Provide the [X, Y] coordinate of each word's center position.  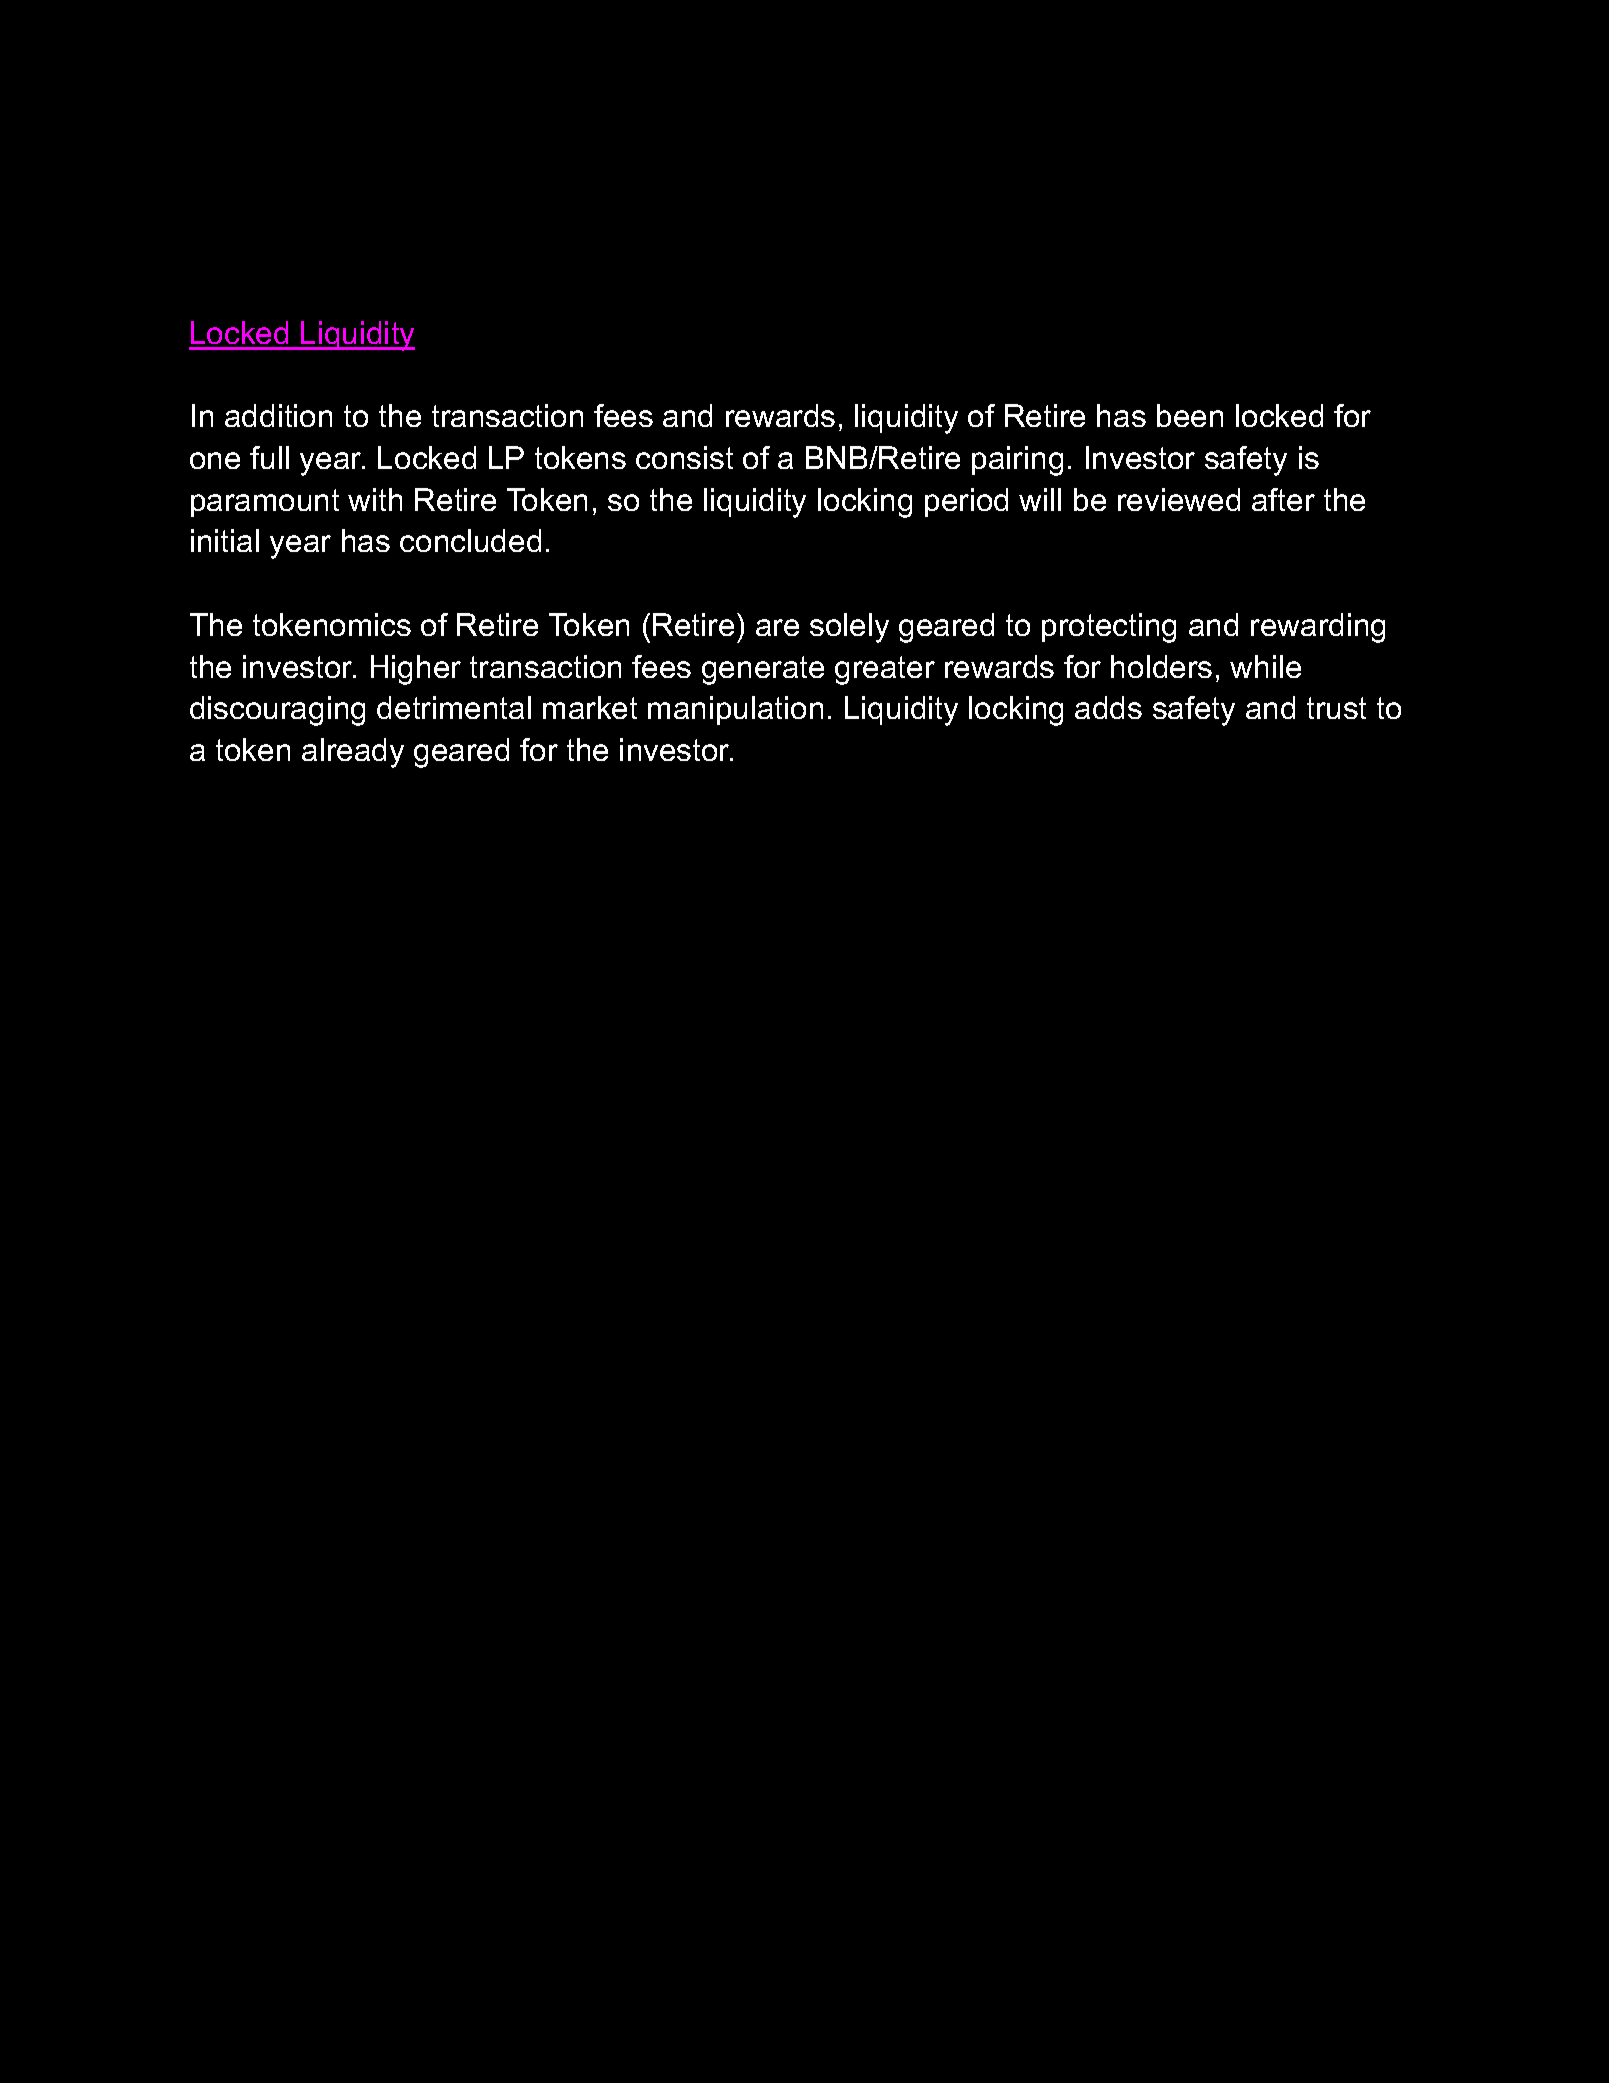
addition [278, 415]
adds [1108, 707]
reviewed [1179, 499]
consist [684, 457]
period [966, 502]
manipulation [735, 710]
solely [849, 628]
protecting [1109, 628]
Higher [416, 670]
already [353, 753]
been [1190, 415]
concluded [470, 540]
